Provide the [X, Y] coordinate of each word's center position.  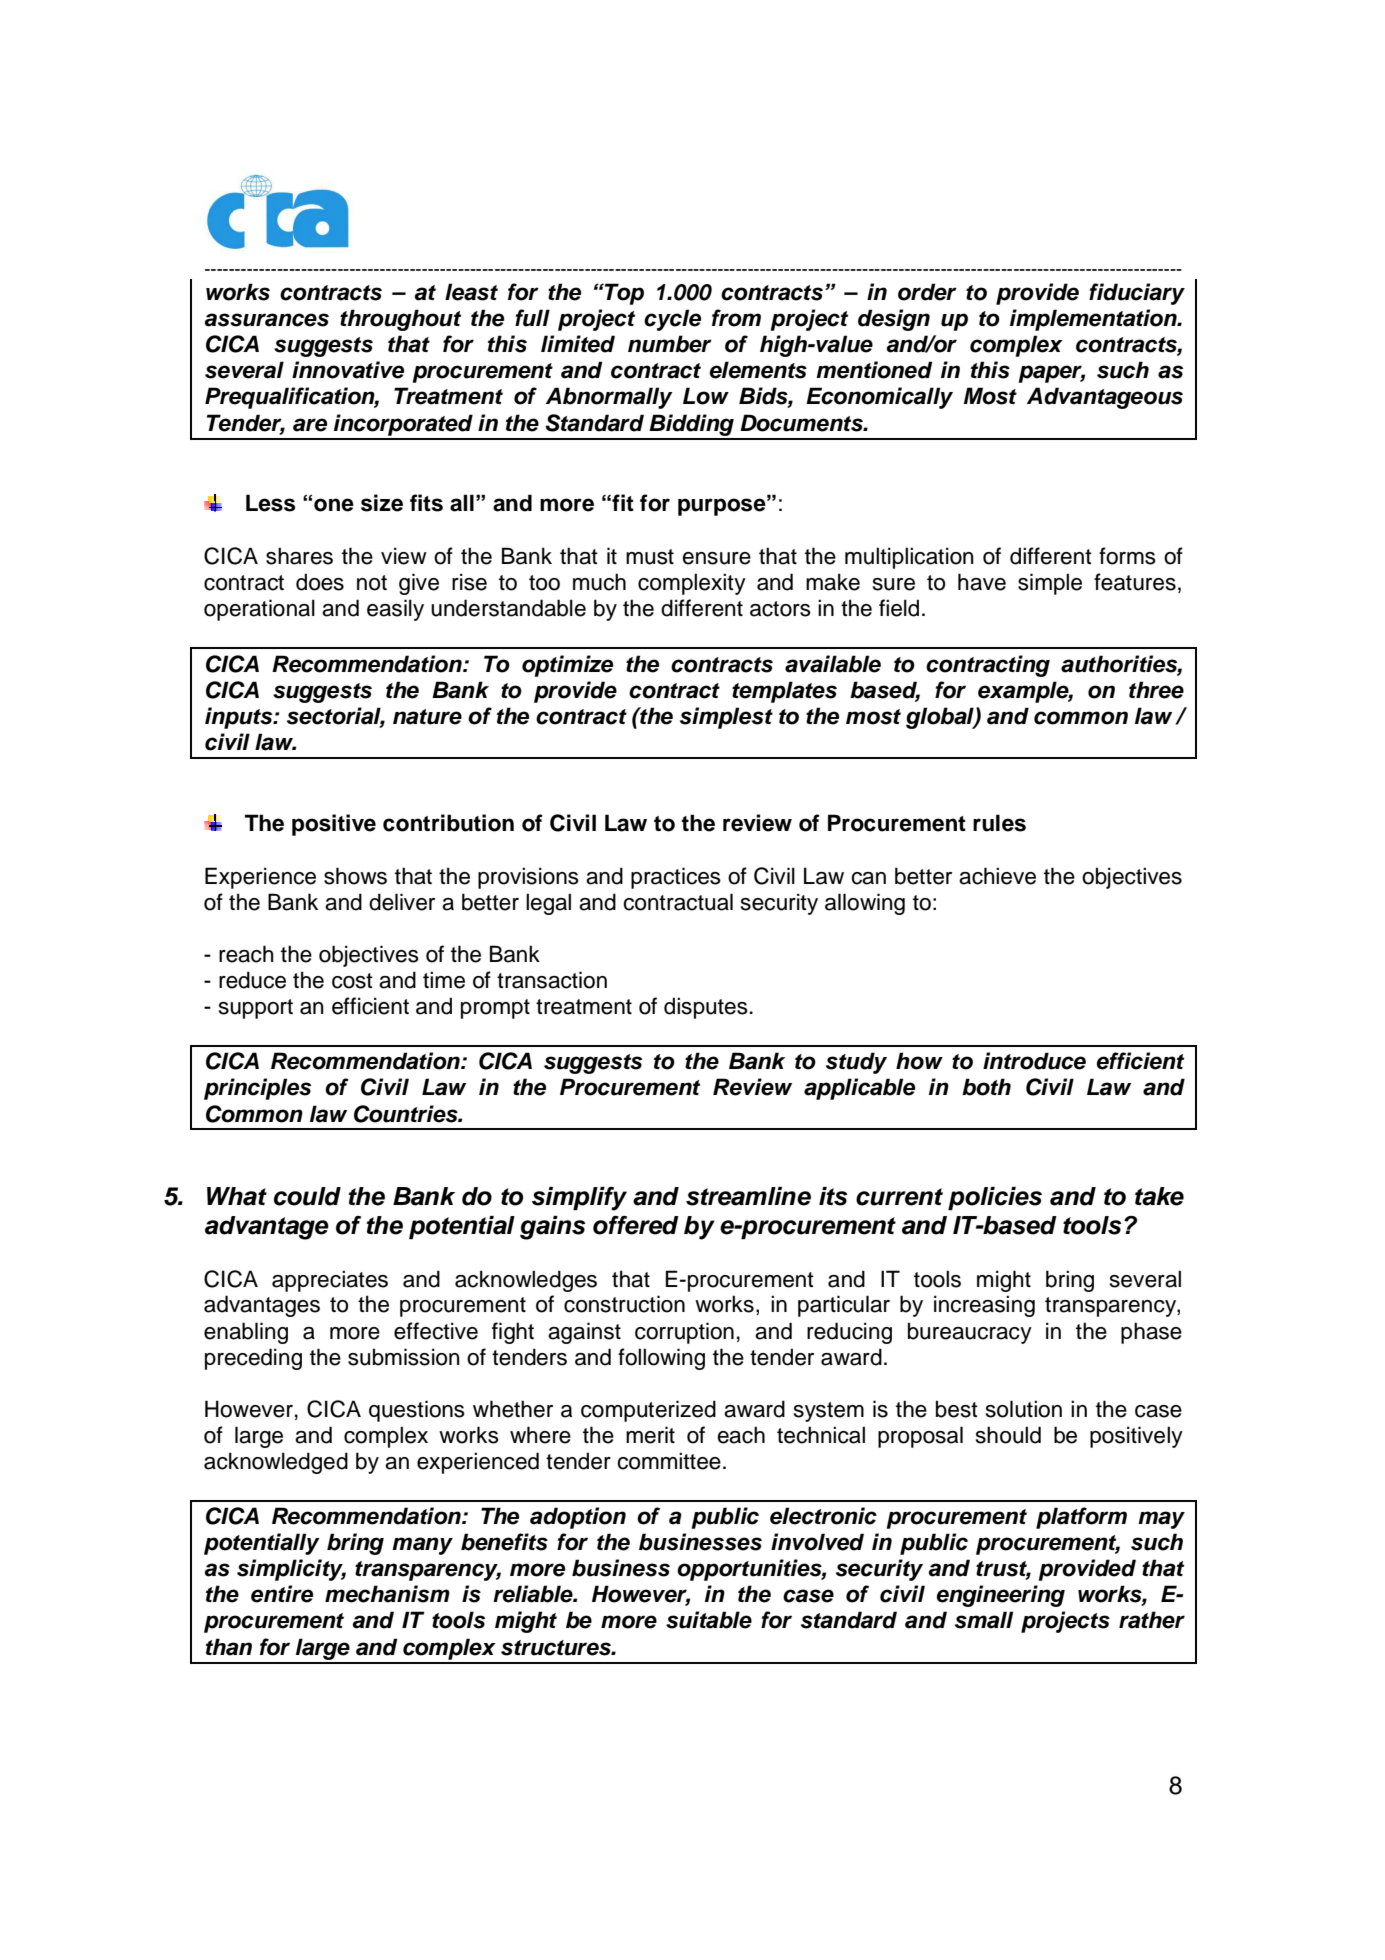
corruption [684, 1333]
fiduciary [1137, 294]
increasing [984, 1306]
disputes [706, 1008]
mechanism [387, 1594]
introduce [1034, 1061]
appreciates [330, 1281]
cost [352, 981]
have [982, 582]
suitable [709, 1620]
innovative [348, 370]
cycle [672, 320]
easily [395, 610]
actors [780, 609]
